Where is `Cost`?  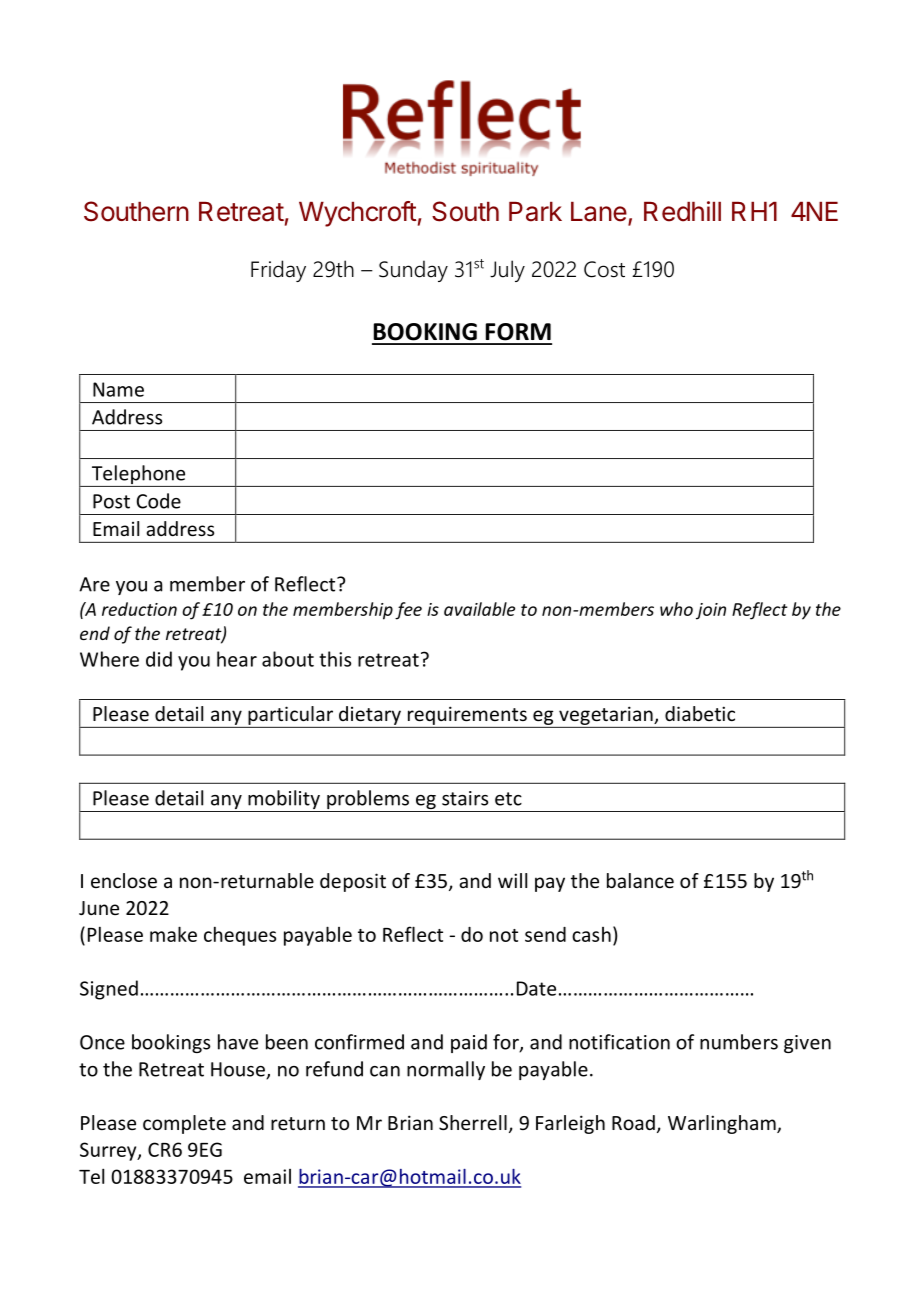
Cost is located at coordinates (604, 269).
